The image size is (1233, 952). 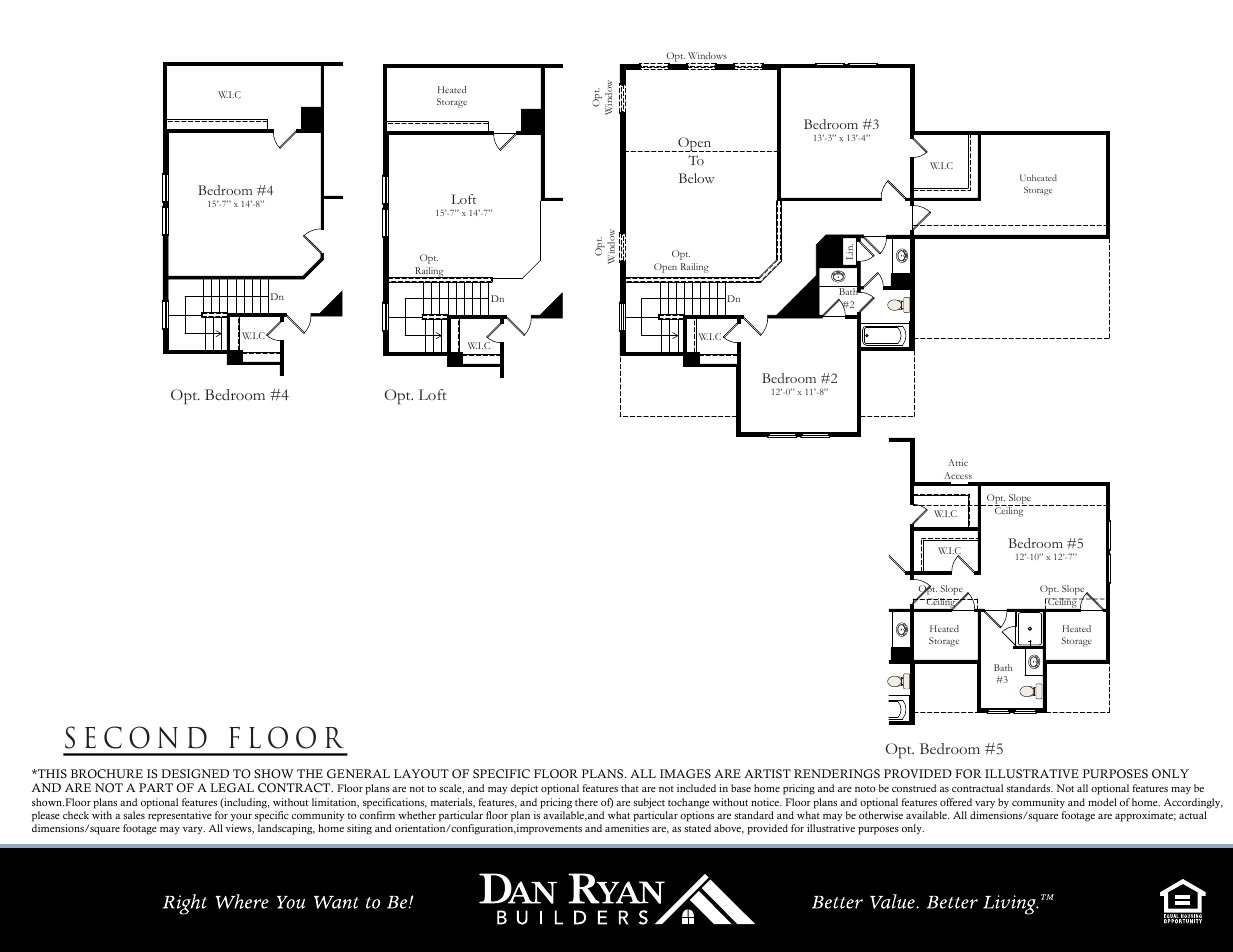 What do you see at coordinates (630, 788) in the screenshot?
I see `that` at bounding box center [630, 788].
